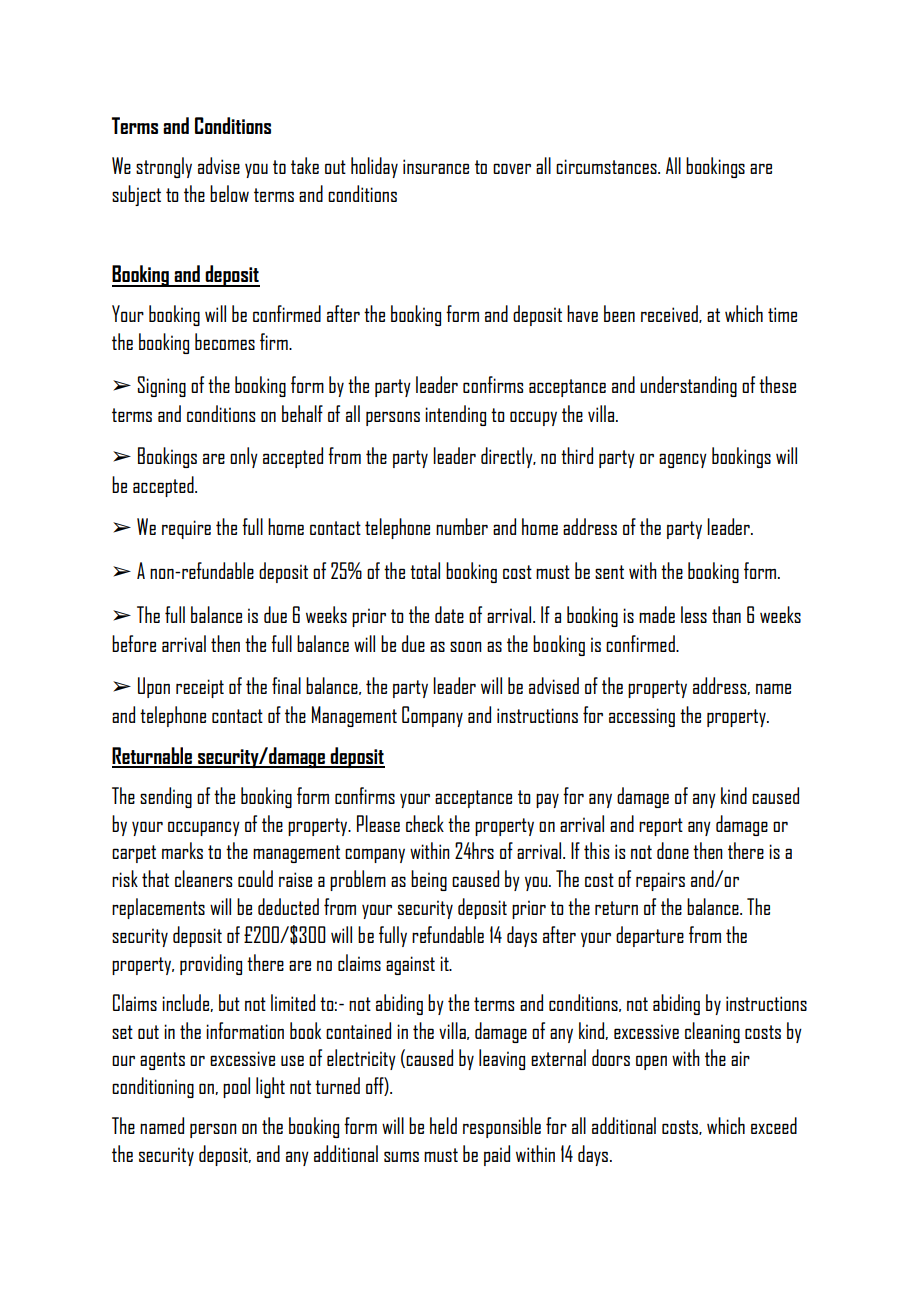  I want to click on circumstances, so click(607, 166).
